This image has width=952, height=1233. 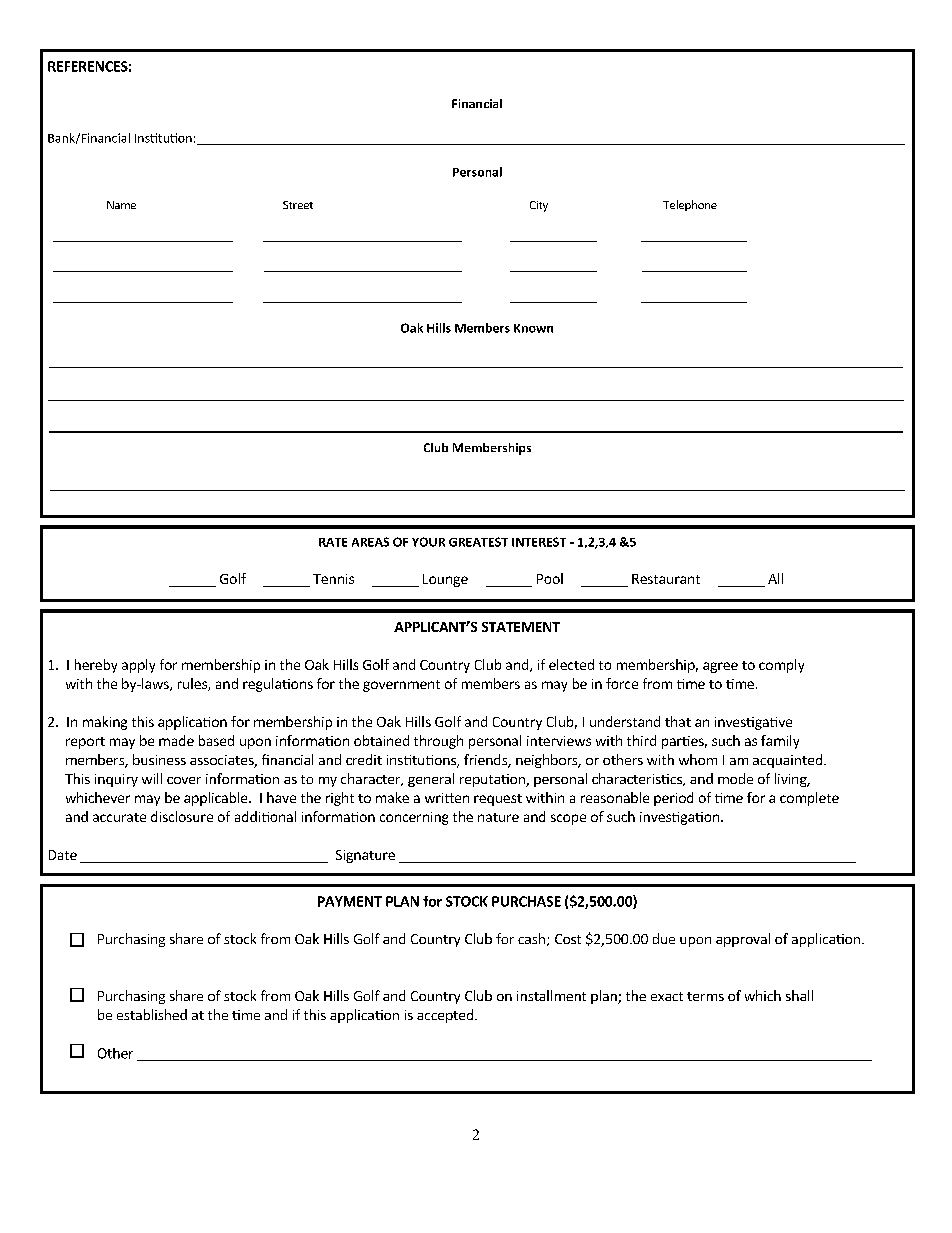 I want to click on apply, so click(x=138, y=666).
